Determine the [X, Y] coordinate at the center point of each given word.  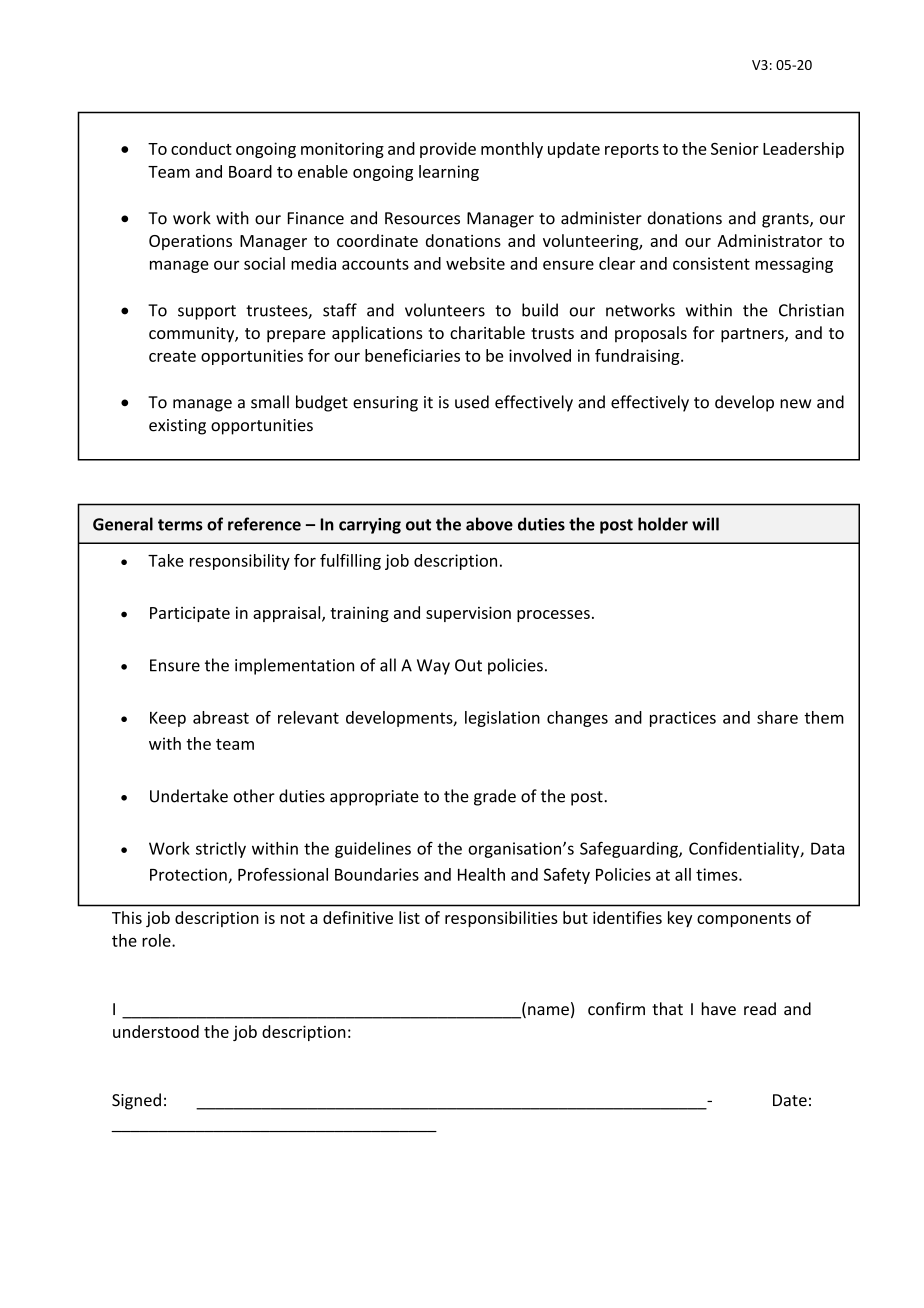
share [777, 717]
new [795, 404]
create [172, 356]
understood [156, 1031]
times [718, 874]
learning [449, 173]
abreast [221, 717]
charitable [487, 332]
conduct [201, 148]
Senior [735, 148]
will [705, 524]
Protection [188, 874]
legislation [502, 719]
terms [180, 525]
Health [481, 874]
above [489, 524]
